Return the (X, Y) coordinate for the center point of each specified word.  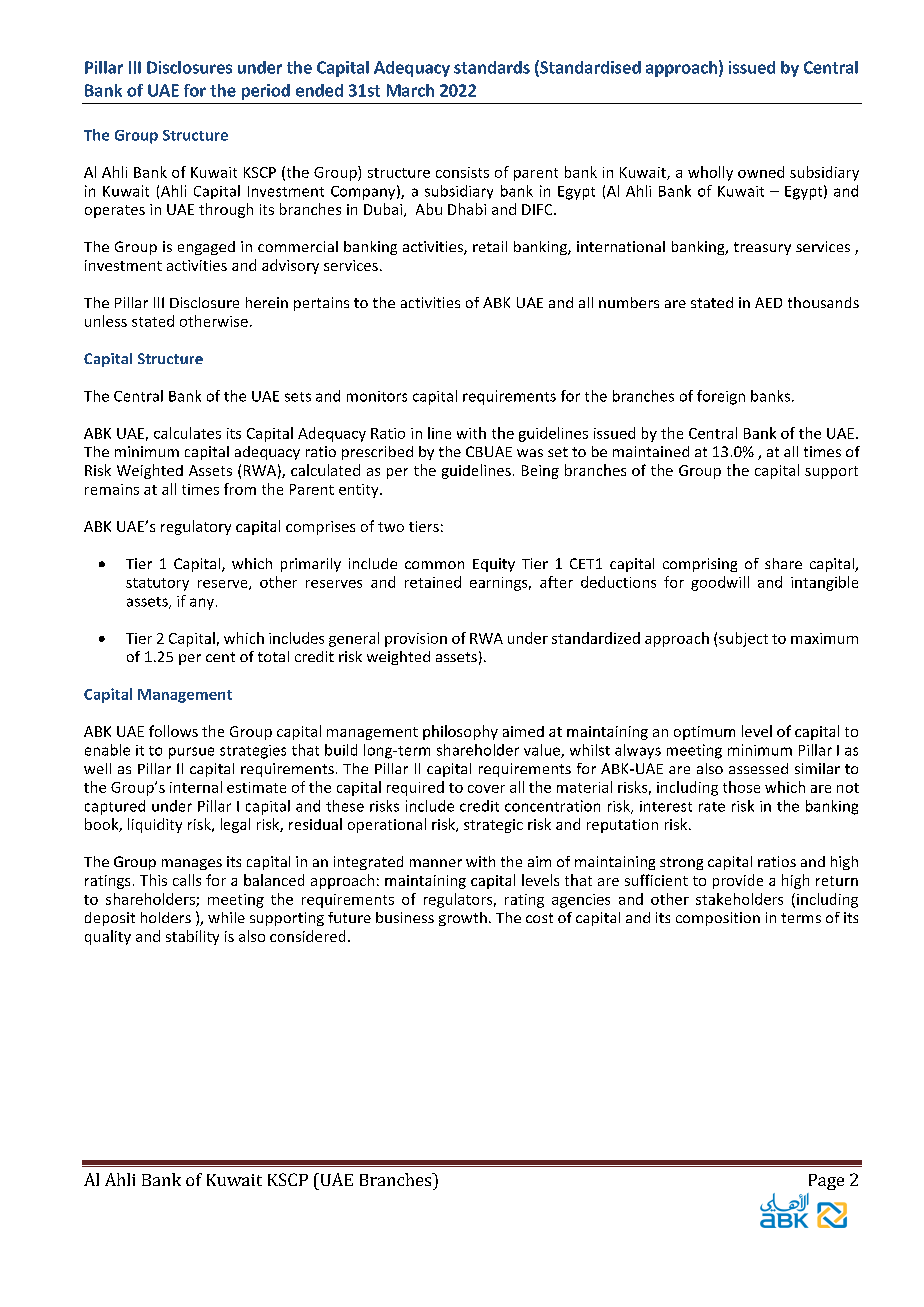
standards (492, 67)
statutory (157, 584)
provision (416, 640)
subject (743, 639)
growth (463, 919)
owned (761, 172)
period (266, 92)
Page (826, 1182)
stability (192, 937)
